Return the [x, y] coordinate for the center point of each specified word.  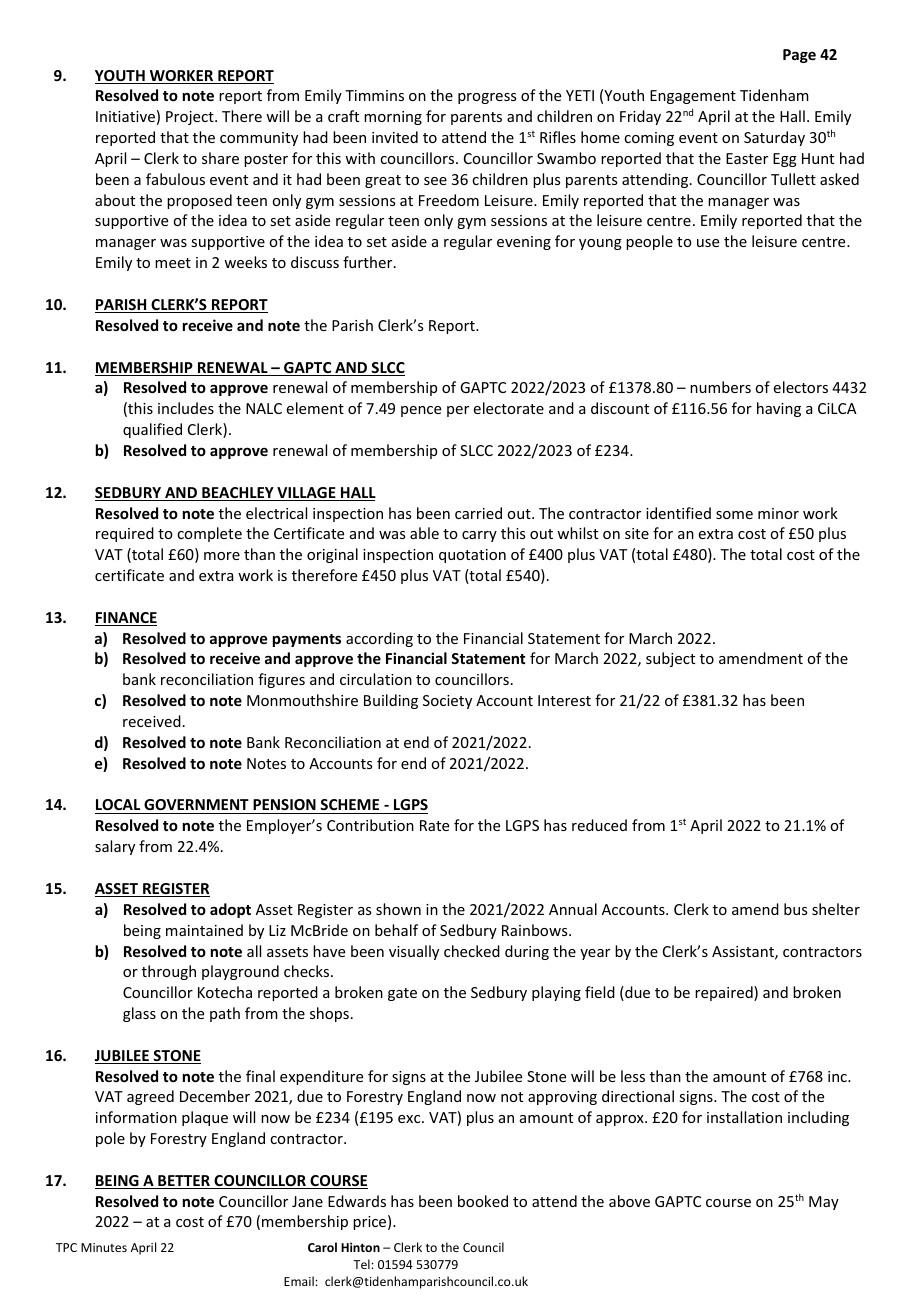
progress [487, 98]
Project [191, 118]
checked [472, 951]
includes [186, 408]
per [458, 411]
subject [670, 659]
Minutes [104, 1247]
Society [447, 702]
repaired [725, 993]
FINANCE [126, 619]
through [169, 972]
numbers [720, 387]
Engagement [693, 97]
